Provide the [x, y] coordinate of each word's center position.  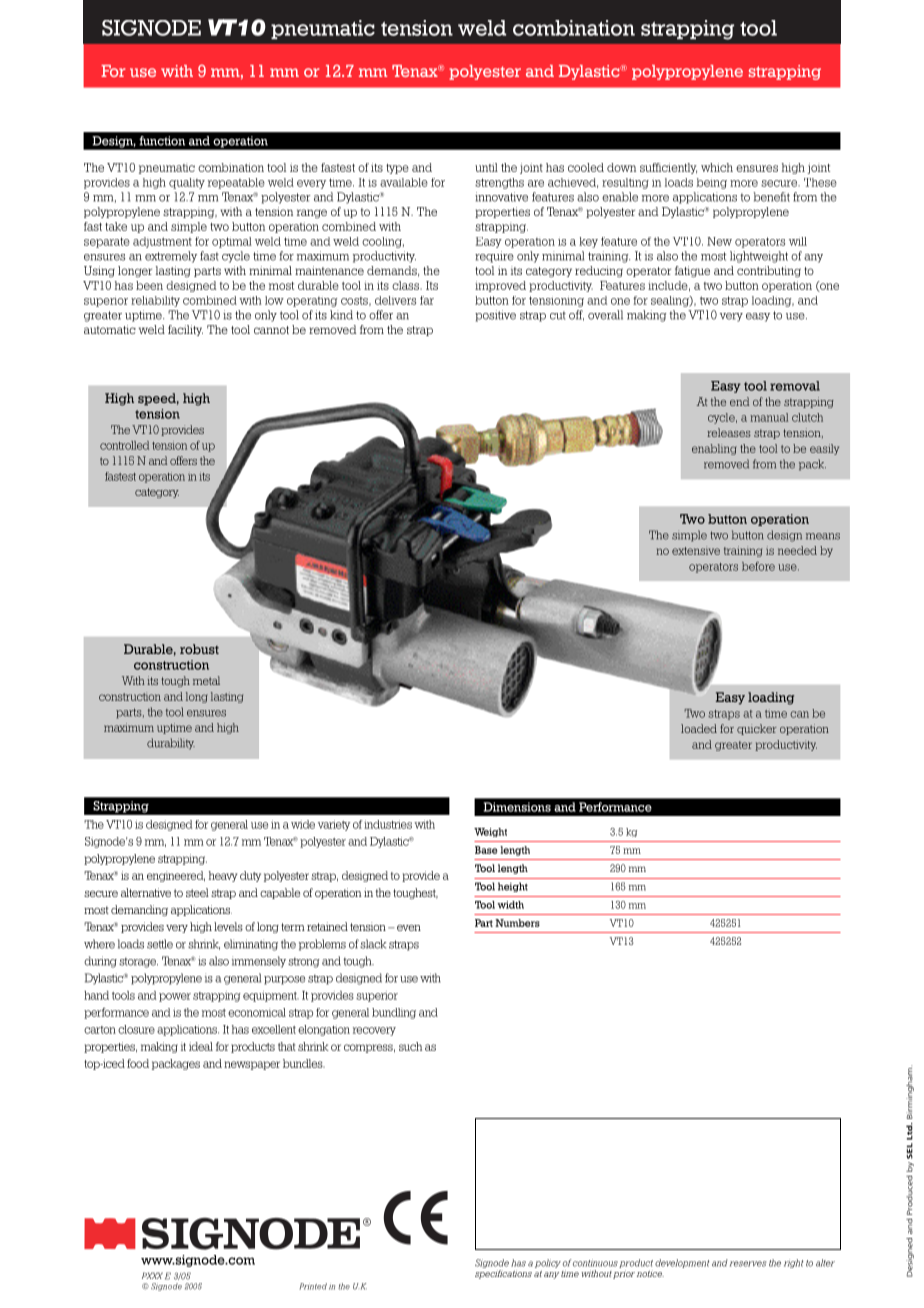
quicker [757, 729]
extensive [696, 550]
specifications [503, 1274]
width [510, 905]
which [717, 167]
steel [197, 892]
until [486, 167]
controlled [124, 445]
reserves [748, 1264]
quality [187, 183]
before [758, 566]
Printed [313, 1286]
